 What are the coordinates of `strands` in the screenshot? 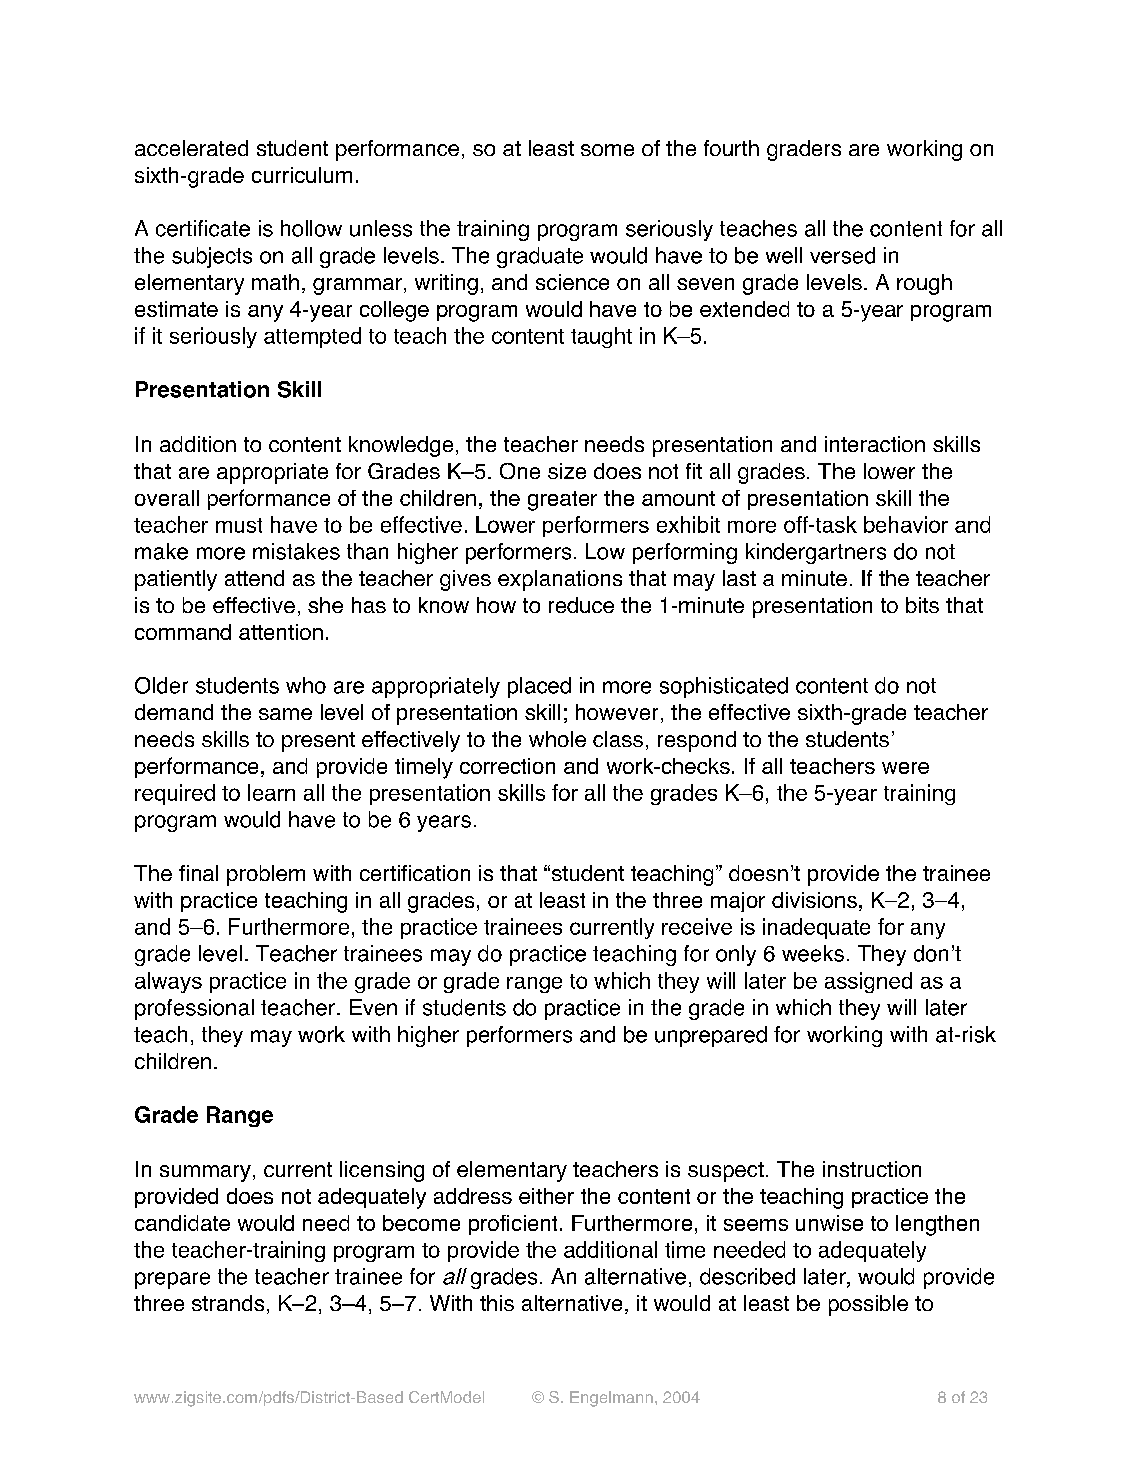 It's located at (228, 1303).
